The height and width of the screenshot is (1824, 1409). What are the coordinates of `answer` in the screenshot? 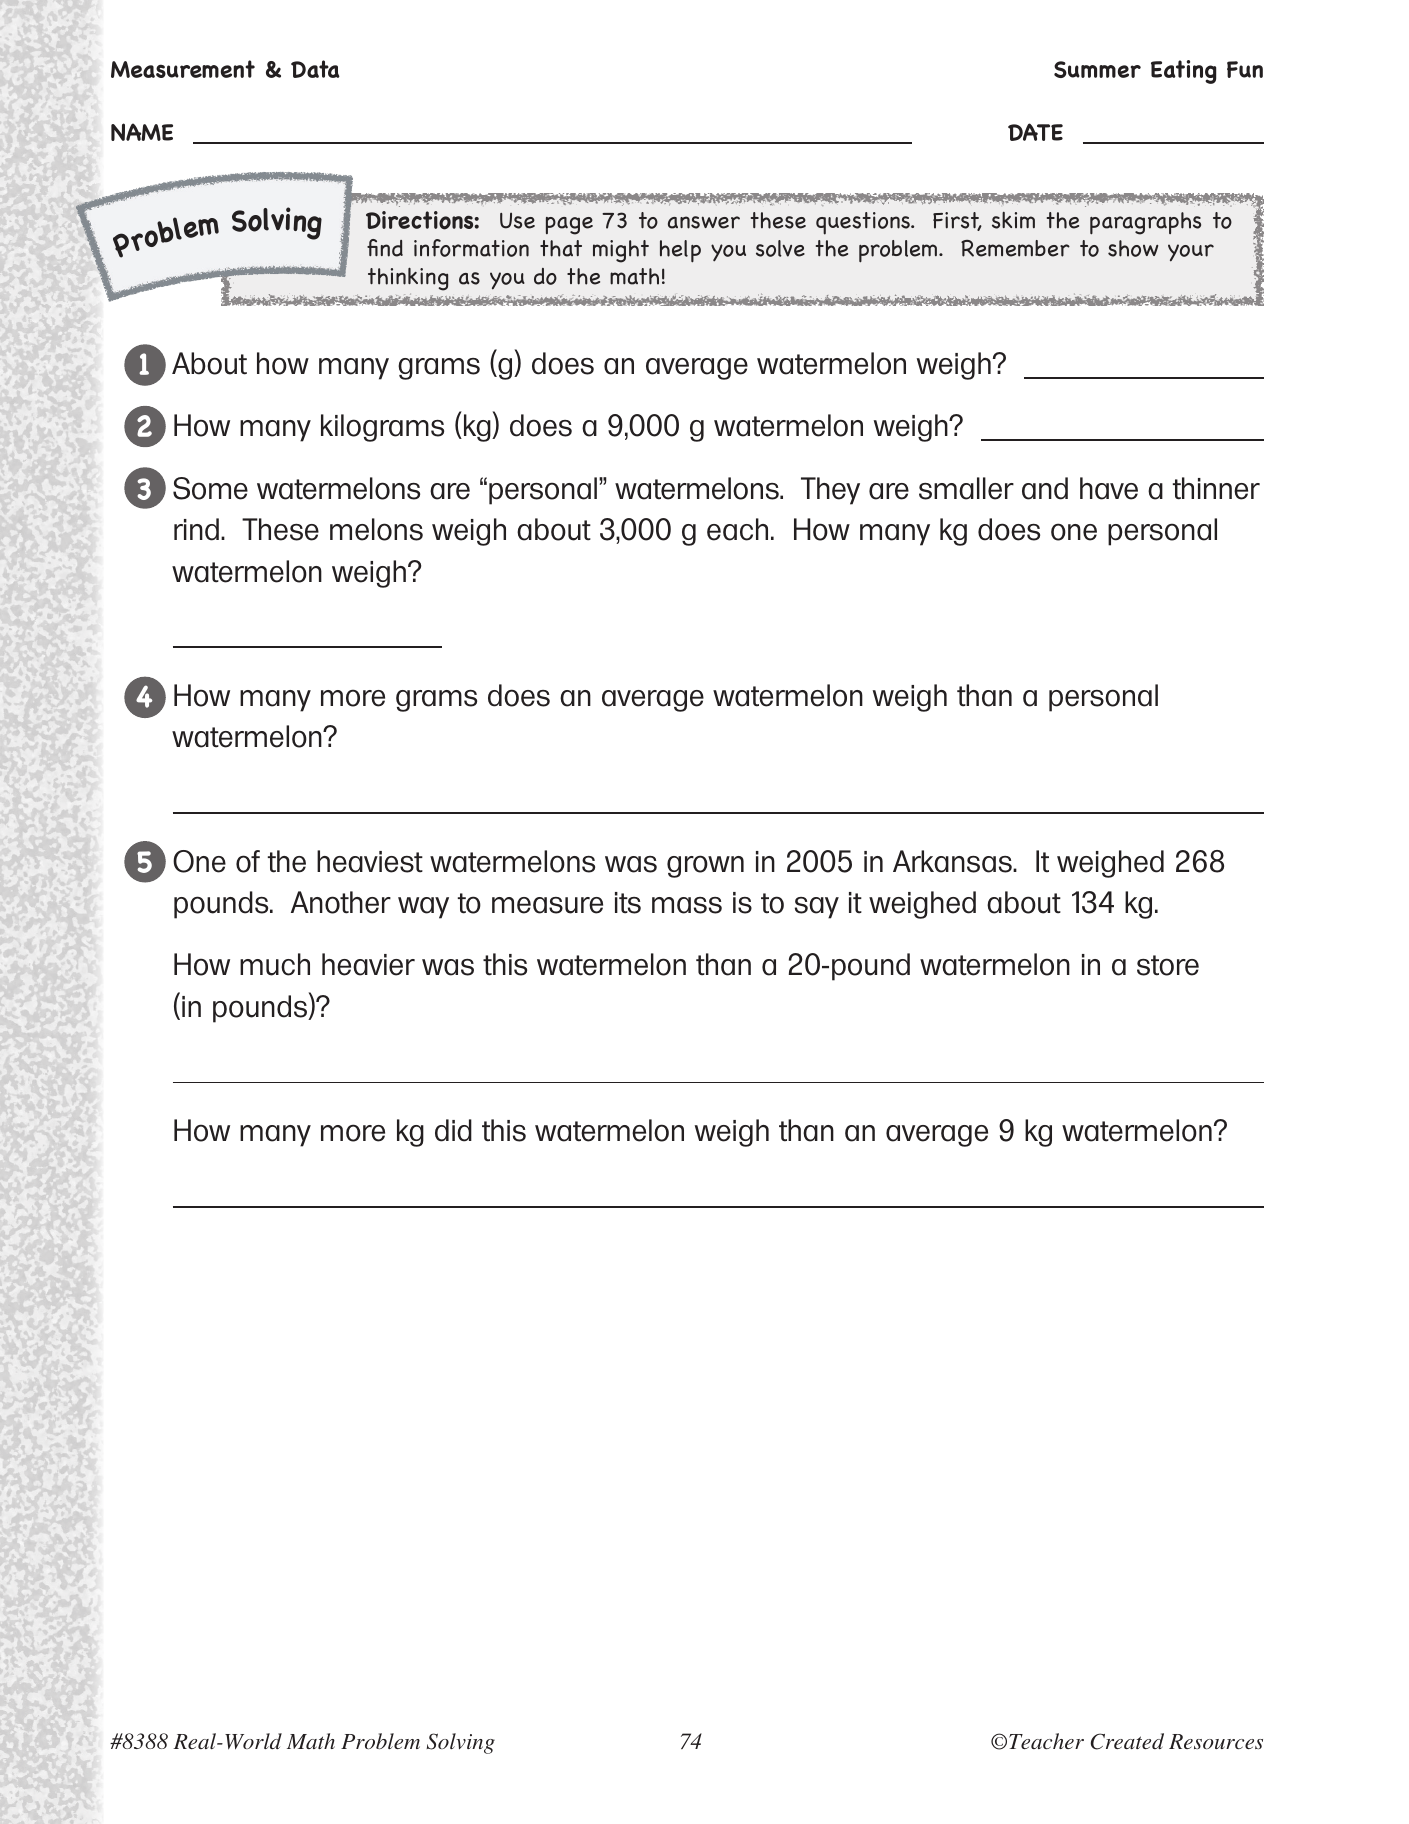 It's located at (704, 222).
